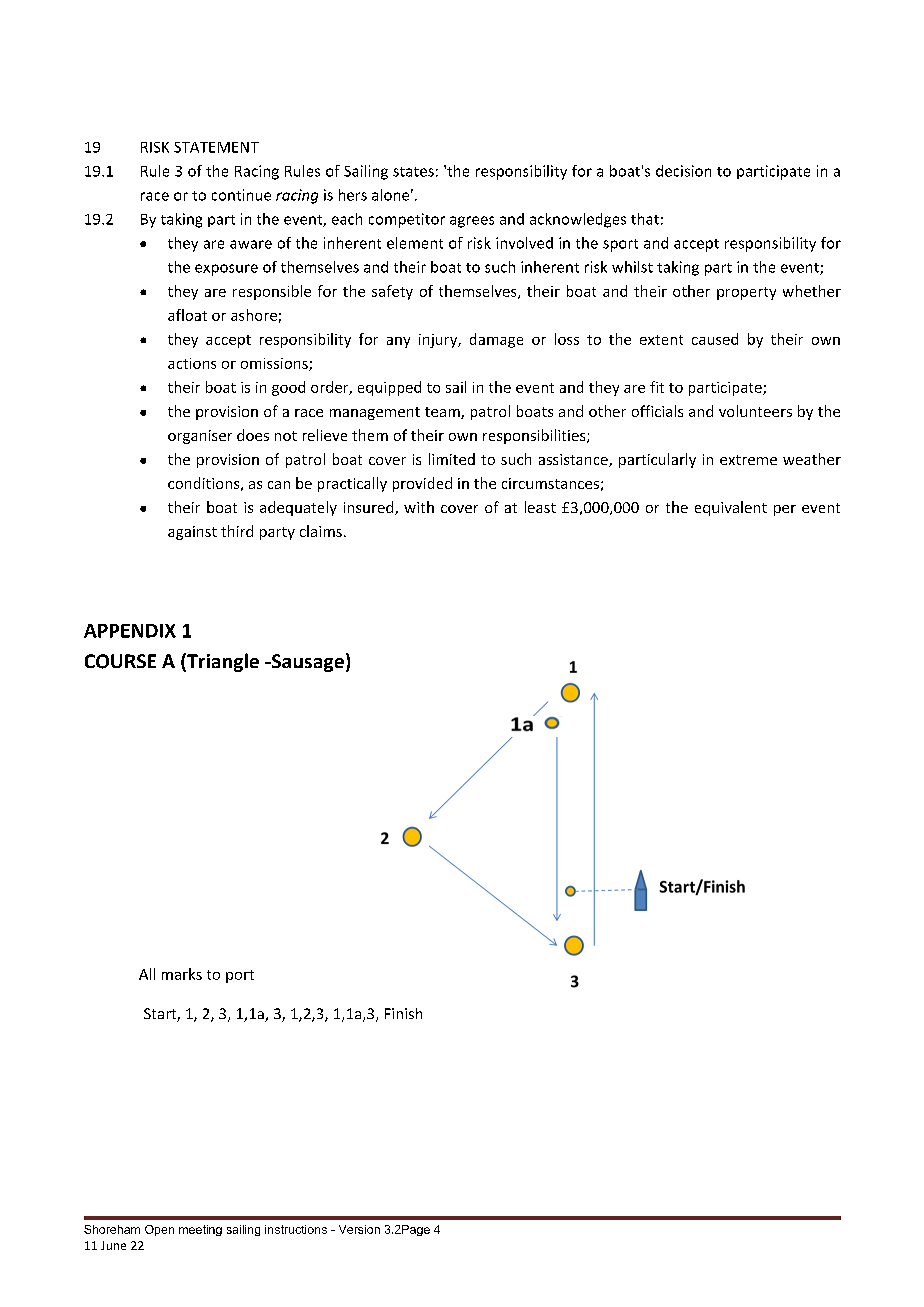 This screenshot has width=924, height=1307. Describe the element at coordinates (403, 1013) in the screenshot. I see `Finish` at that location.
